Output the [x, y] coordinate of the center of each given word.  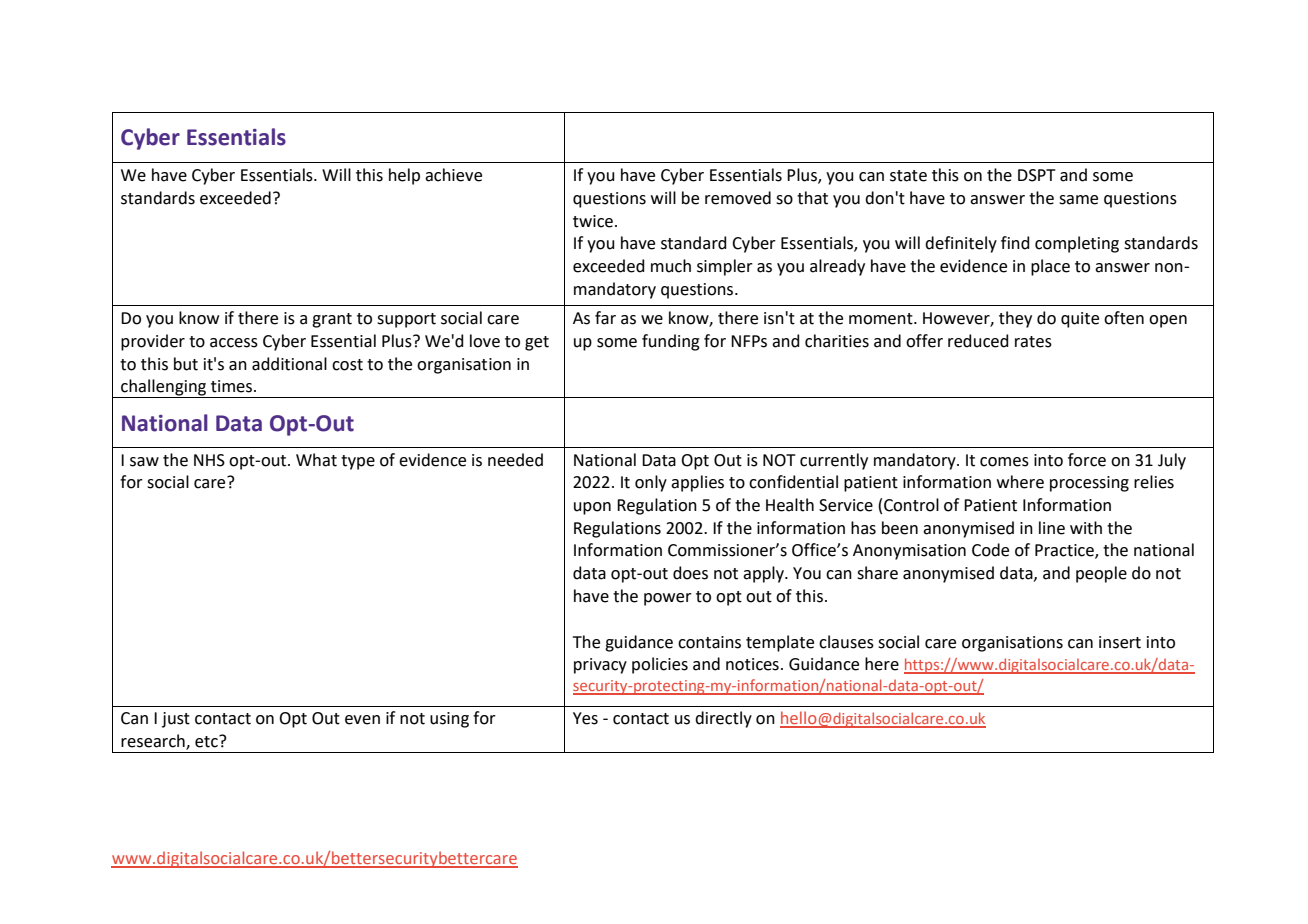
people [1101, 574]
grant [332, 320]
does [690, 573]
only [651, 483]
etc [207, 741]
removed [738, 198]
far [605, 318]
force [1087, 460]
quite [1080, 320]
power [668, 599]
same [1078, 200]
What [316, 460]
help [404, 176]
